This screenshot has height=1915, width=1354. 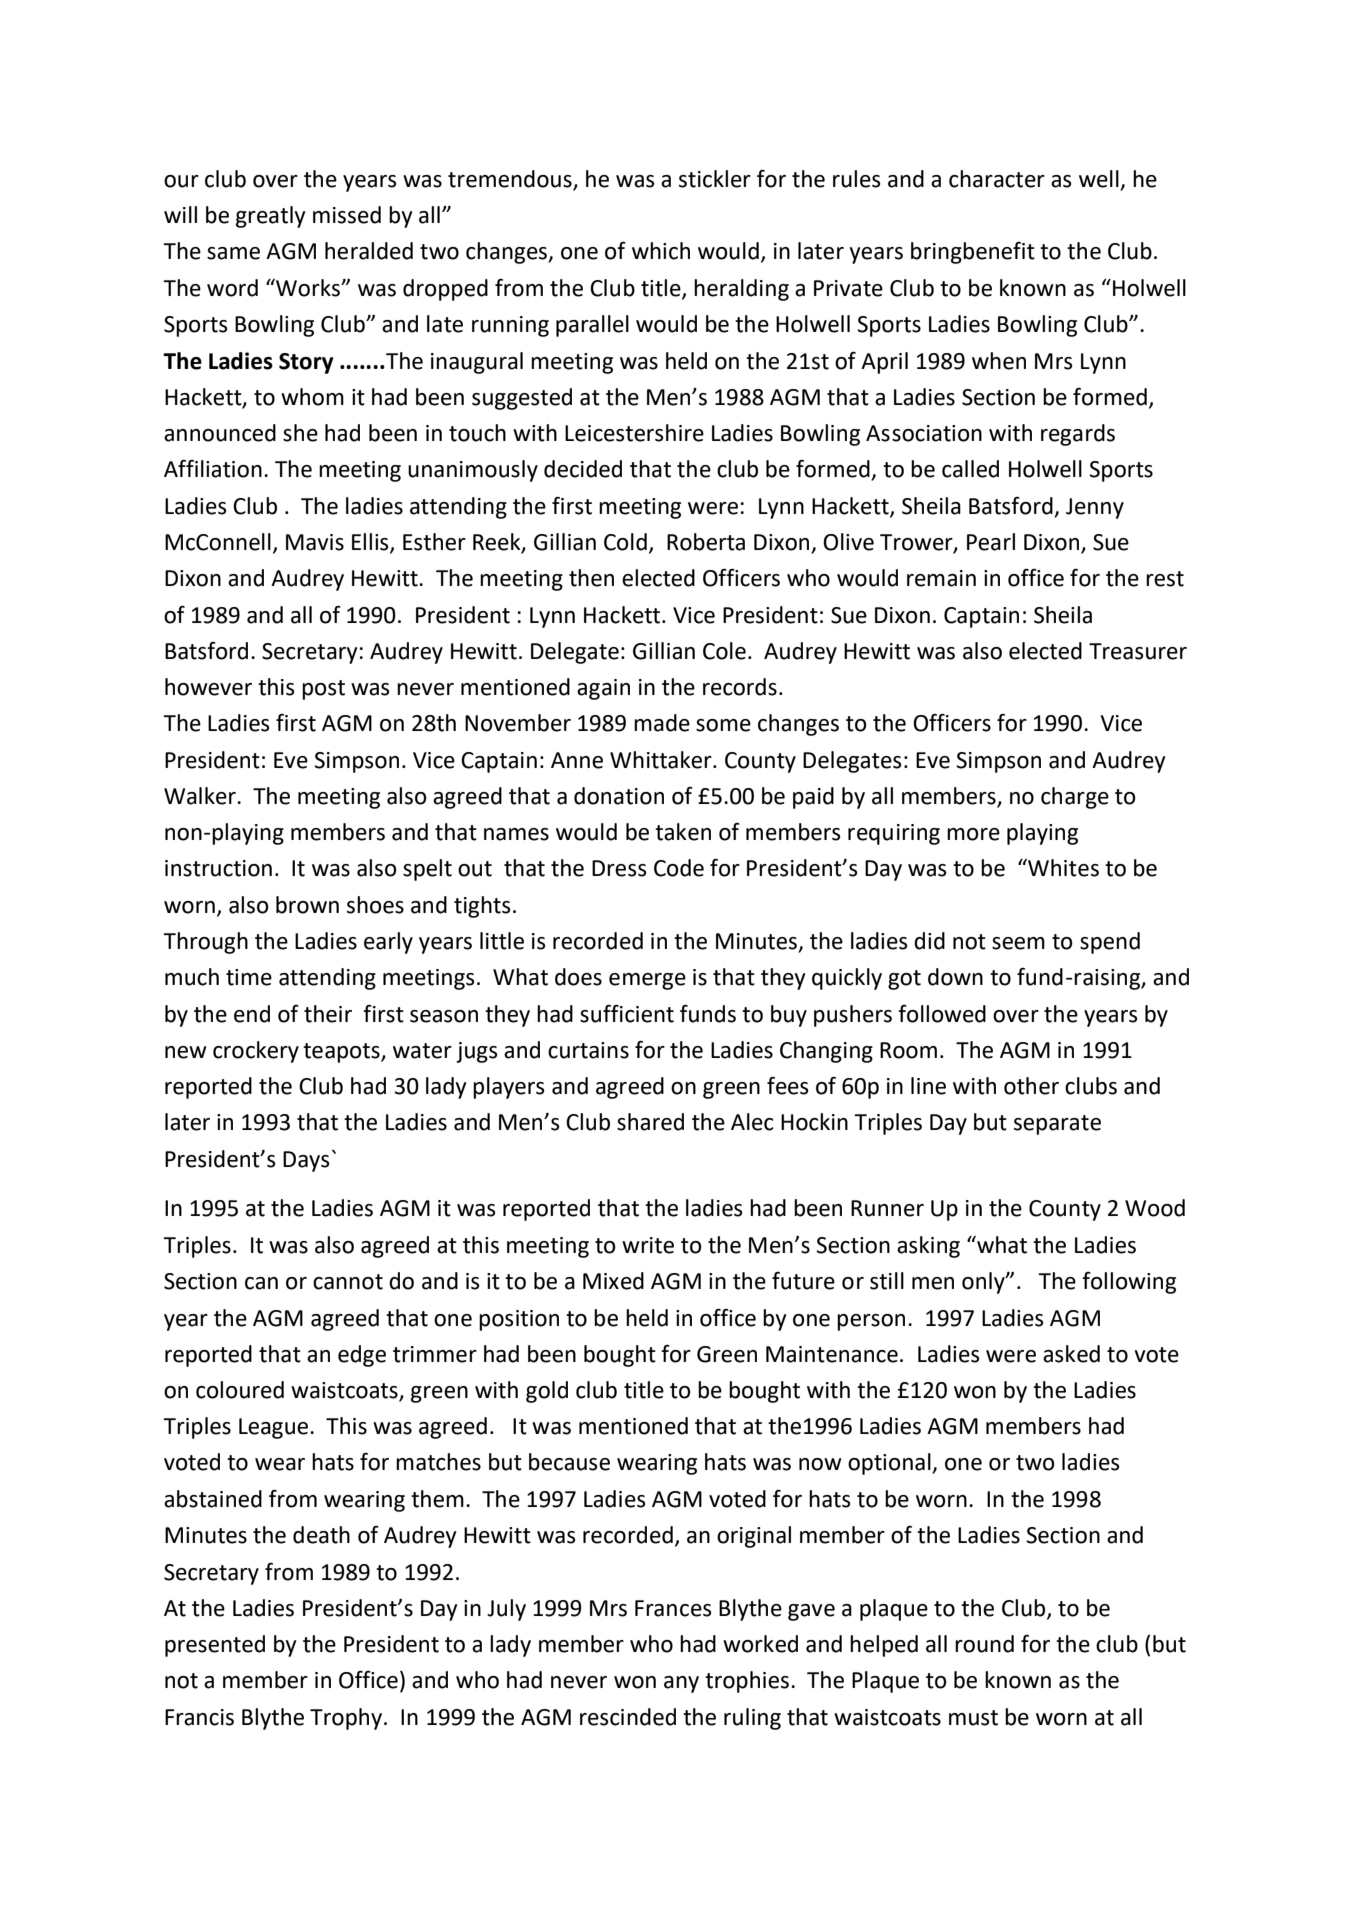 What do you see at coordinates (270, 217) in the screenshot?
I see `greatly` at bounding box center [270, 217].
